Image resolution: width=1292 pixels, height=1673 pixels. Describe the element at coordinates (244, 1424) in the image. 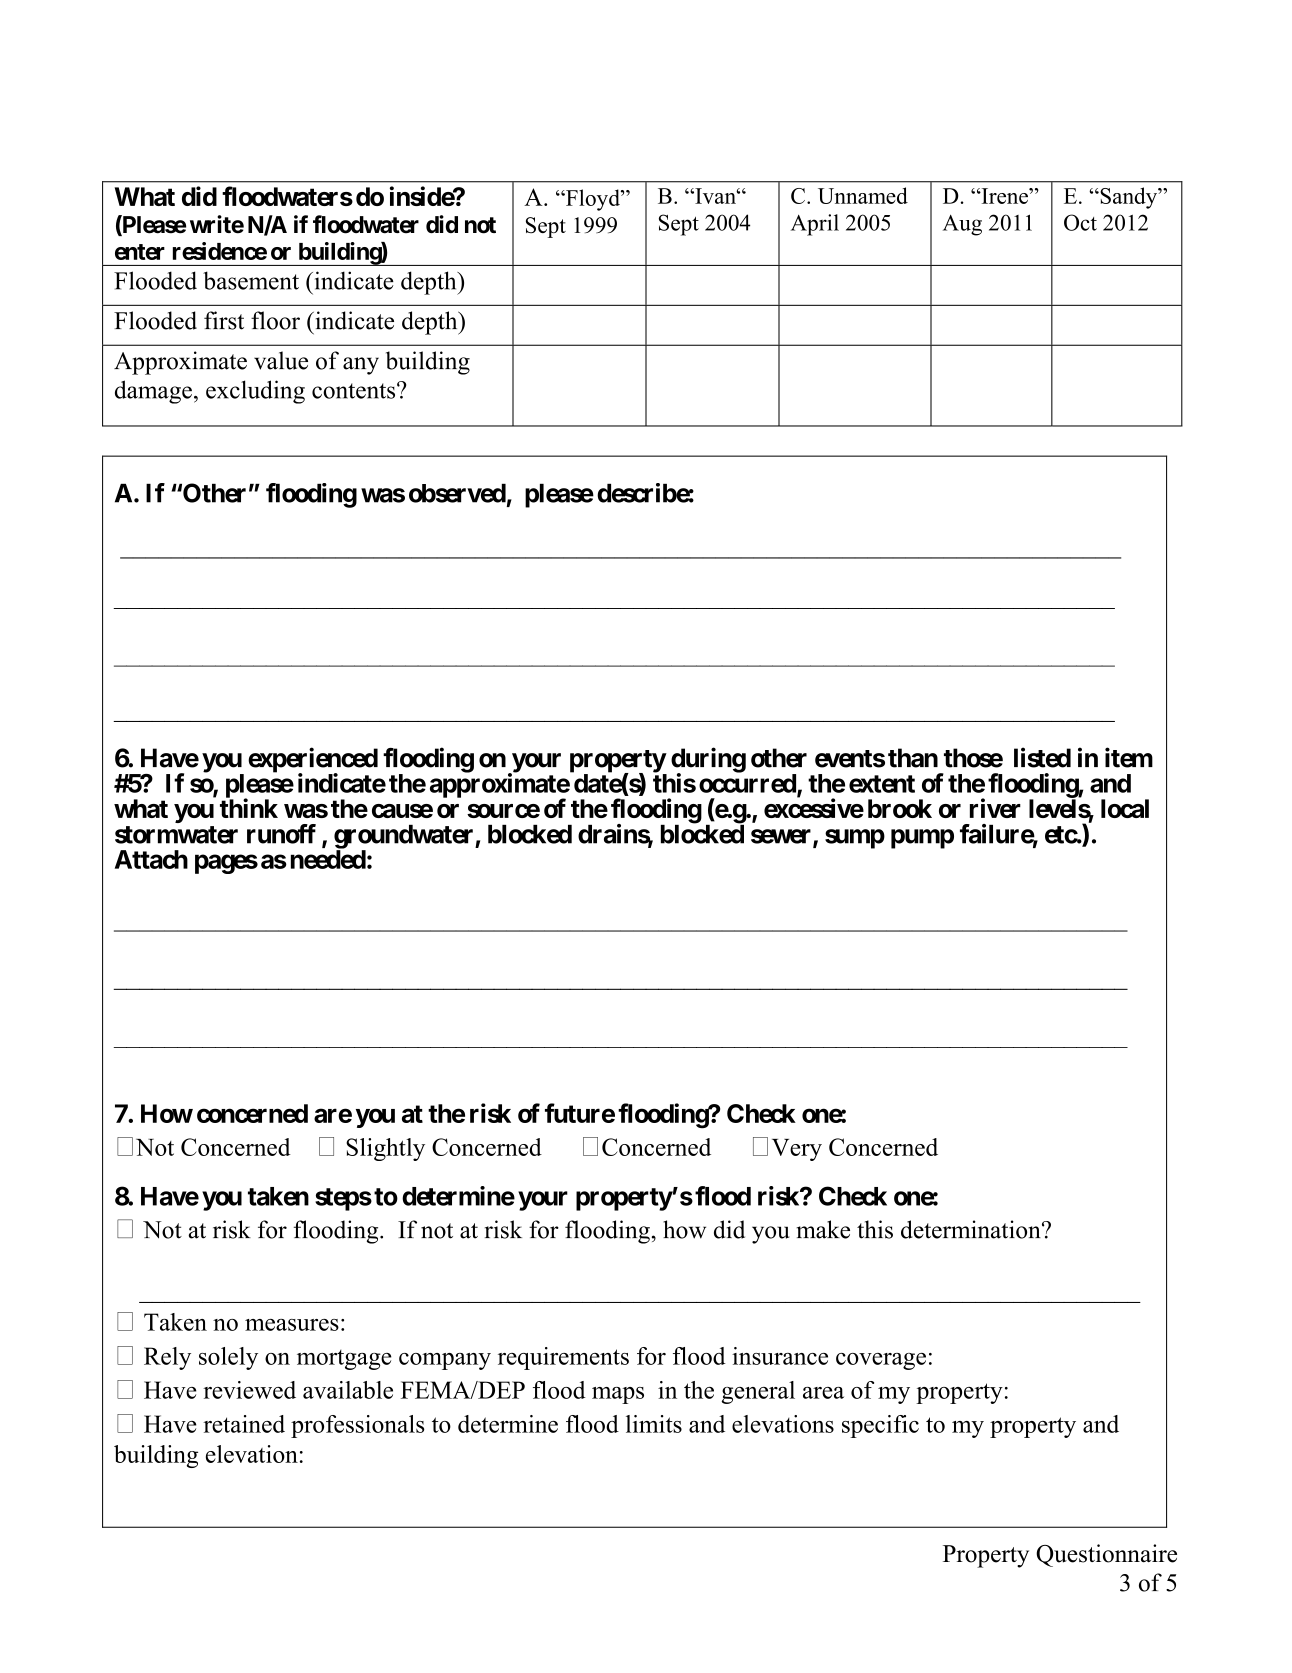

I see `retained` at that location.
